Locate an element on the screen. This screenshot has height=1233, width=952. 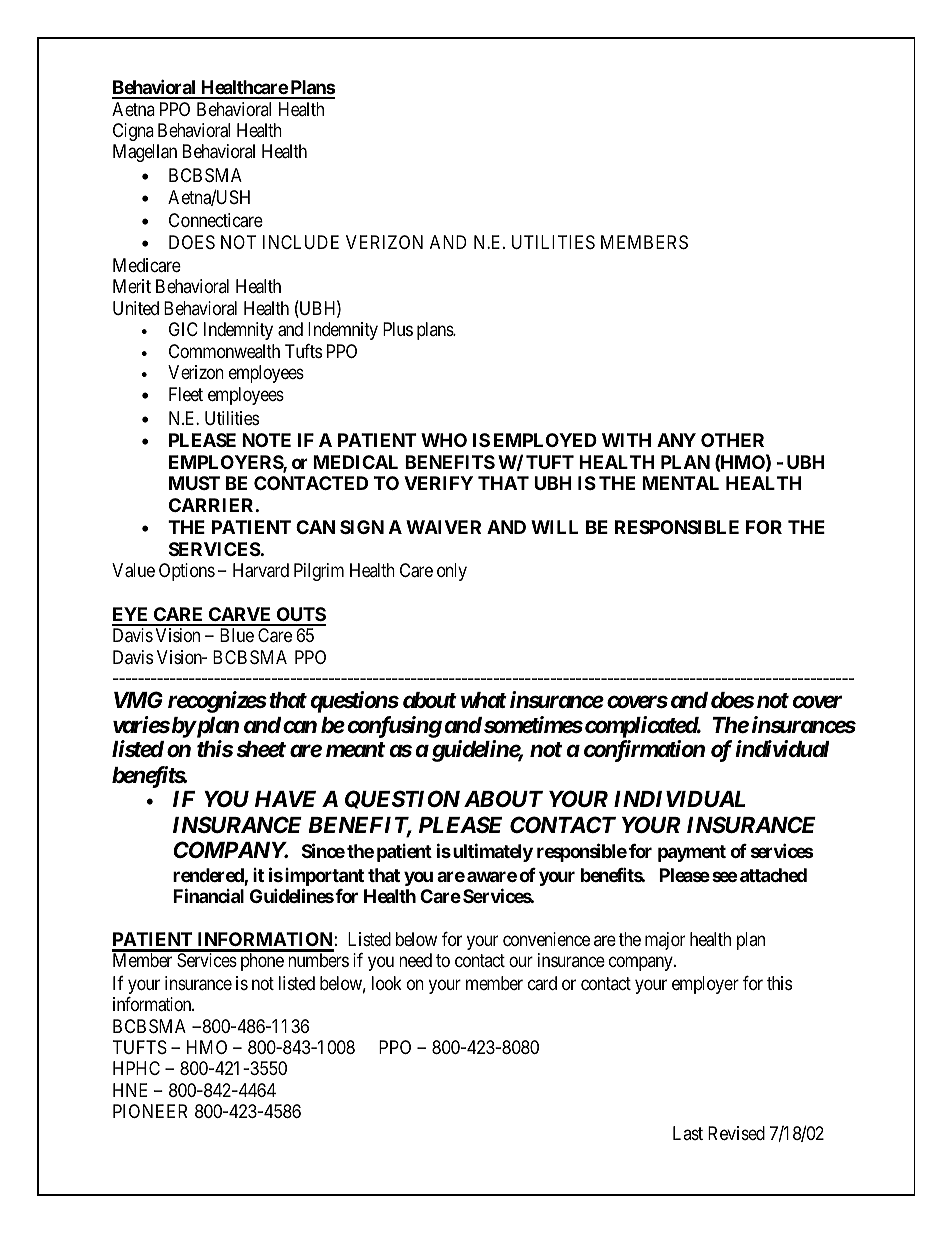
MENTAL is located at coordinates (680, 483).
